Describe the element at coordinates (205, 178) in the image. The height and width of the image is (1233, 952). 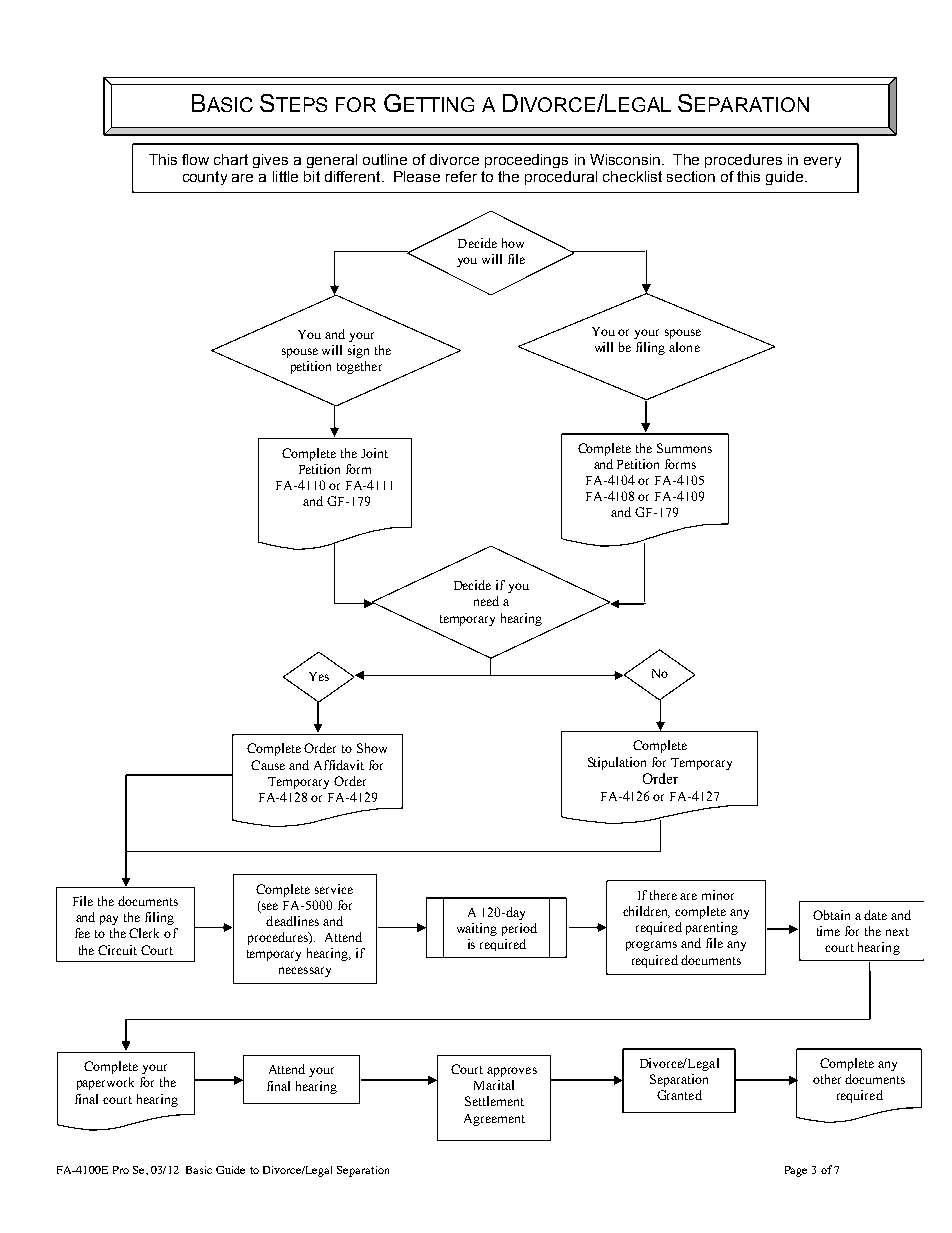
I see `county` at that location.
